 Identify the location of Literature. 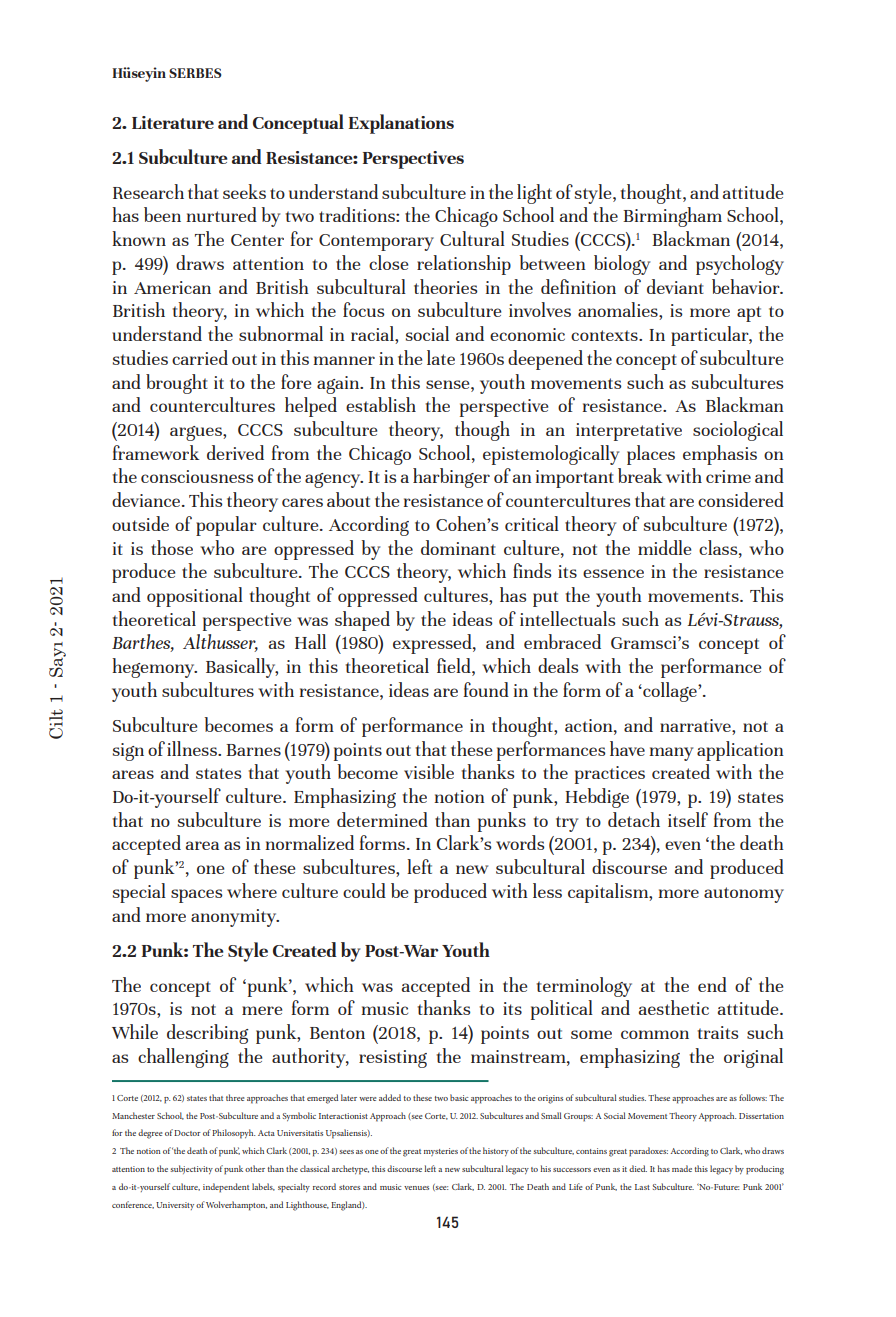
(173, 122).
